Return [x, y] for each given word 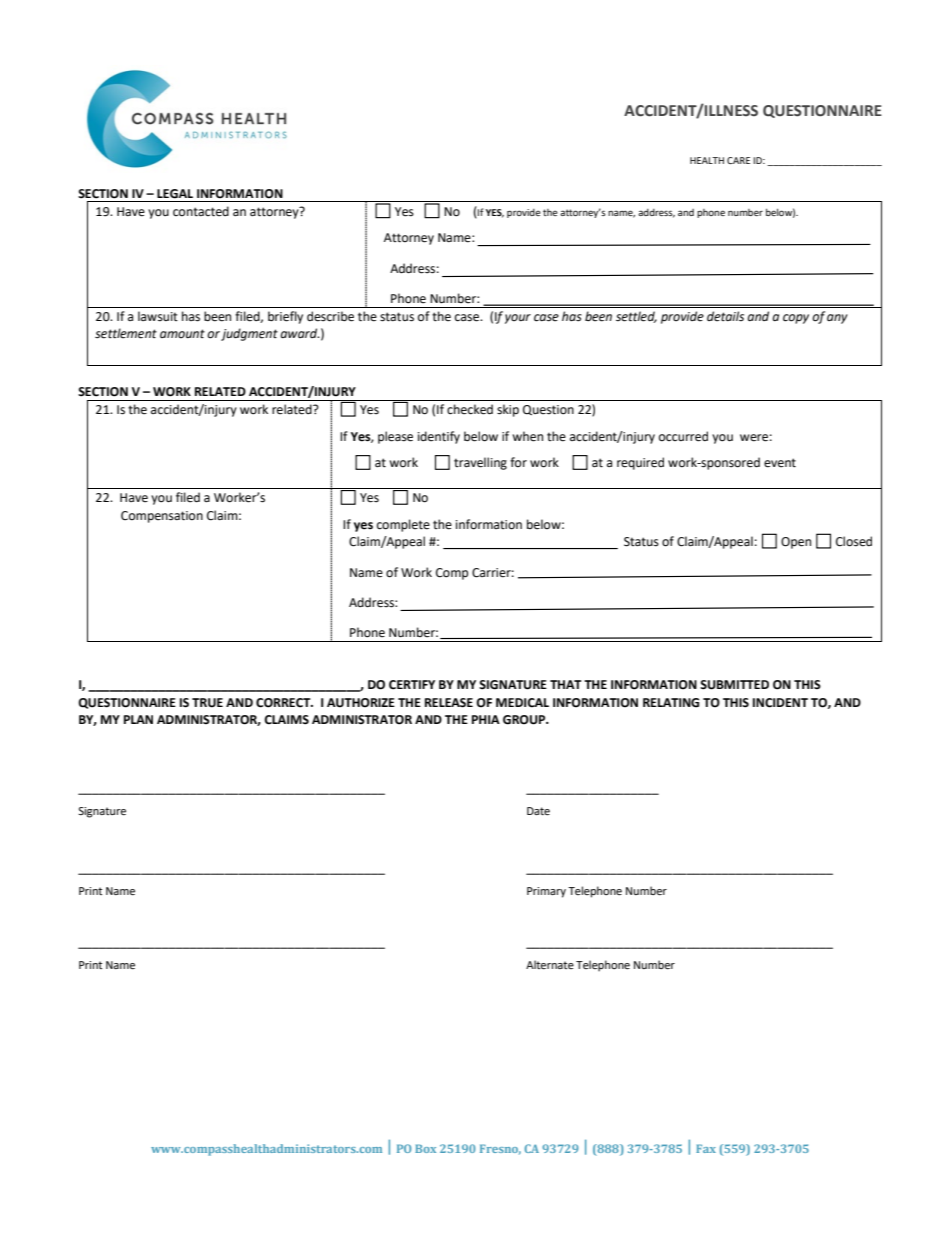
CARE [738, 160]
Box [425, 1148]
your [518, 319]
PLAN [138, 719]
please [395, 437]
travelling [480, 463]
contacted [201, 211]
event [780, 463]
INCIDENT [780, 703]
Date [538, 811]
